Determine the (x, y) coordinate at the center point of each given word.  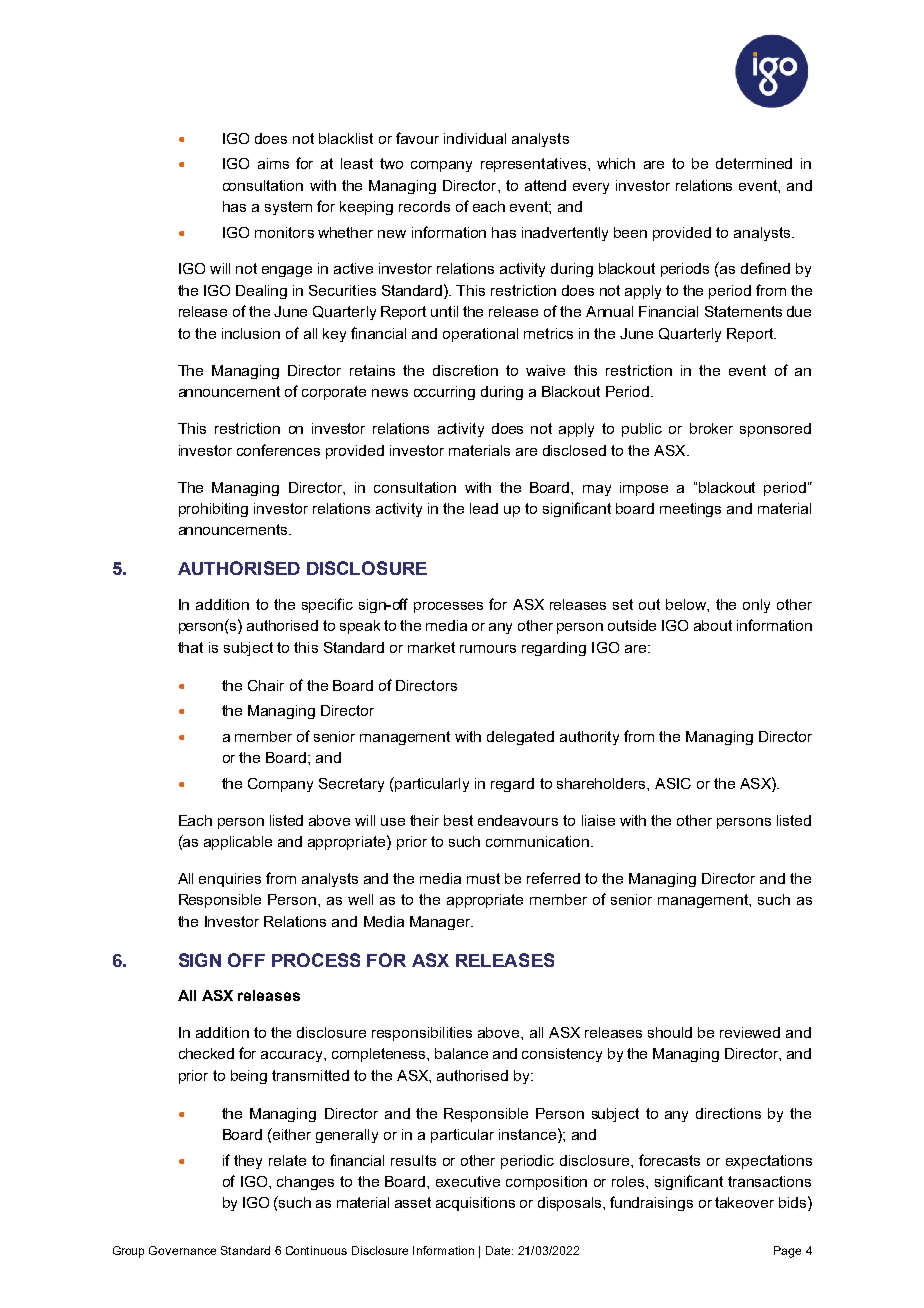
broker (711, 428)
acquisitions (475, 1204)
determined (754, 163)
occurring (444, 393)
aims (273, 163)
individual (475, 138)
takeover (744, 1202)
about (713, 625)
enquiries (230, 880)
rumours (488, 649)
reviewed (750, 1032)
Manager (441, 923)
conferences (278, 450)
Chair (266, 685)
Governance (182, 1250)
